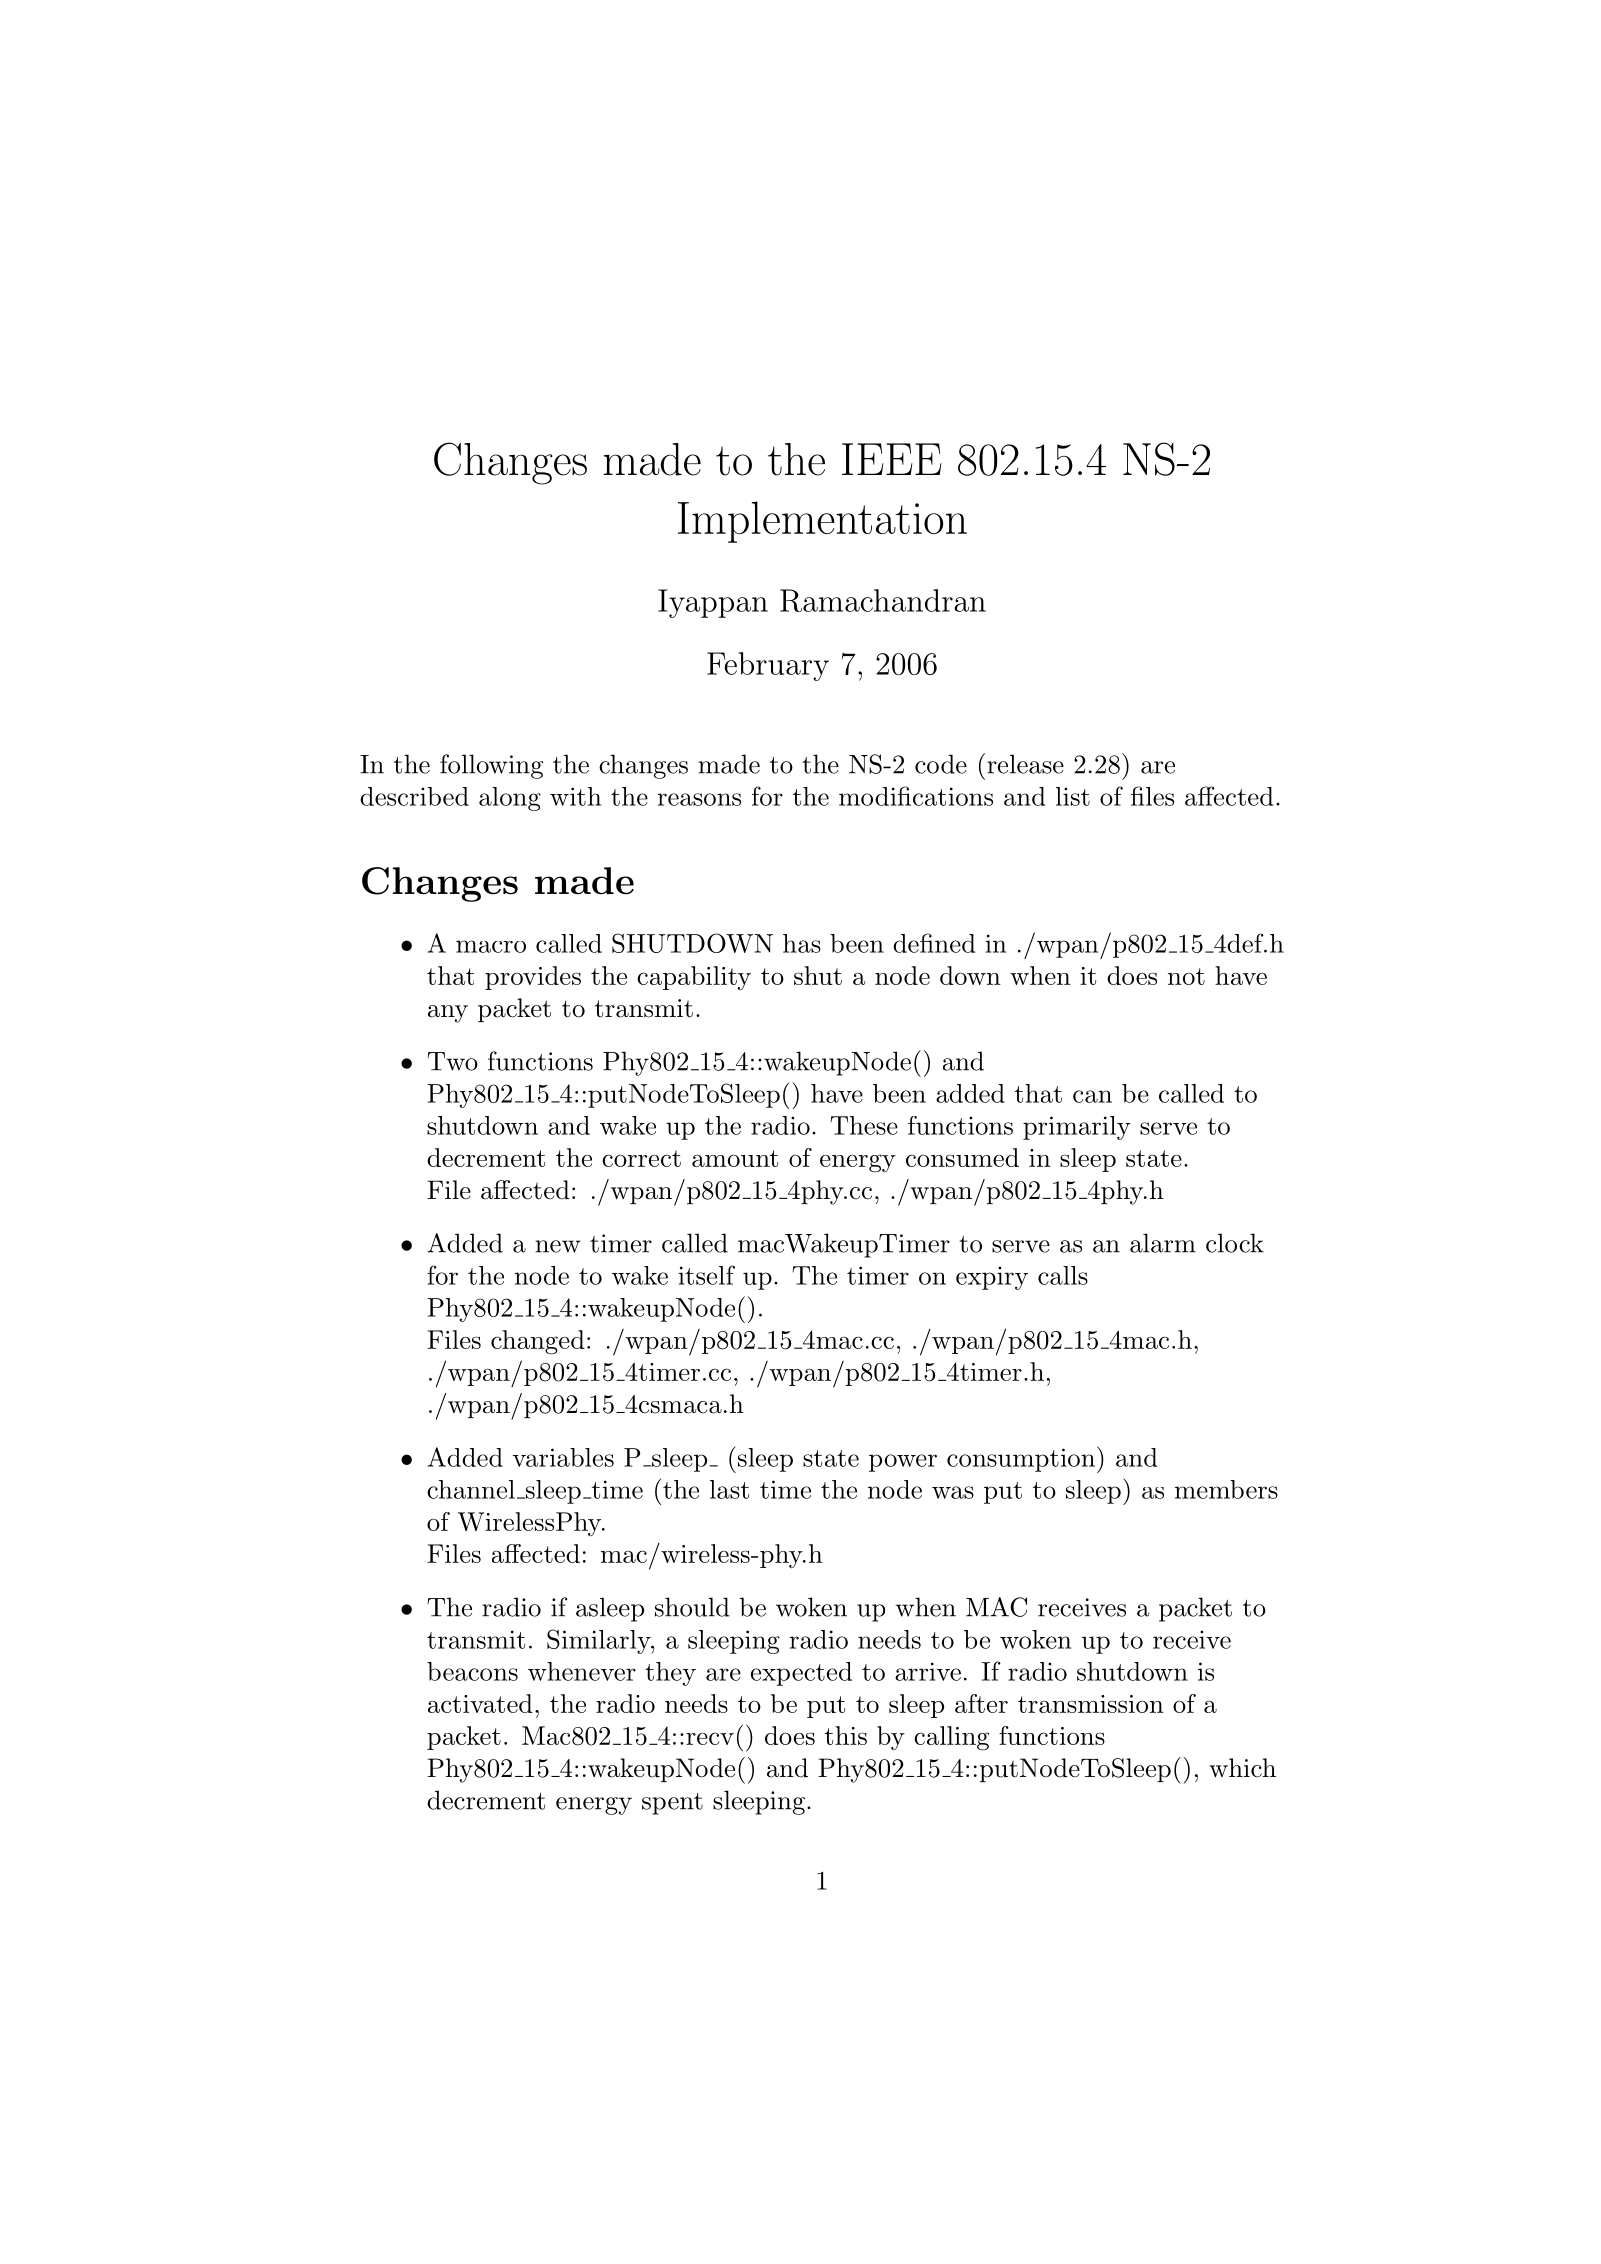  I want to click on activated, so click(480, 1703).
